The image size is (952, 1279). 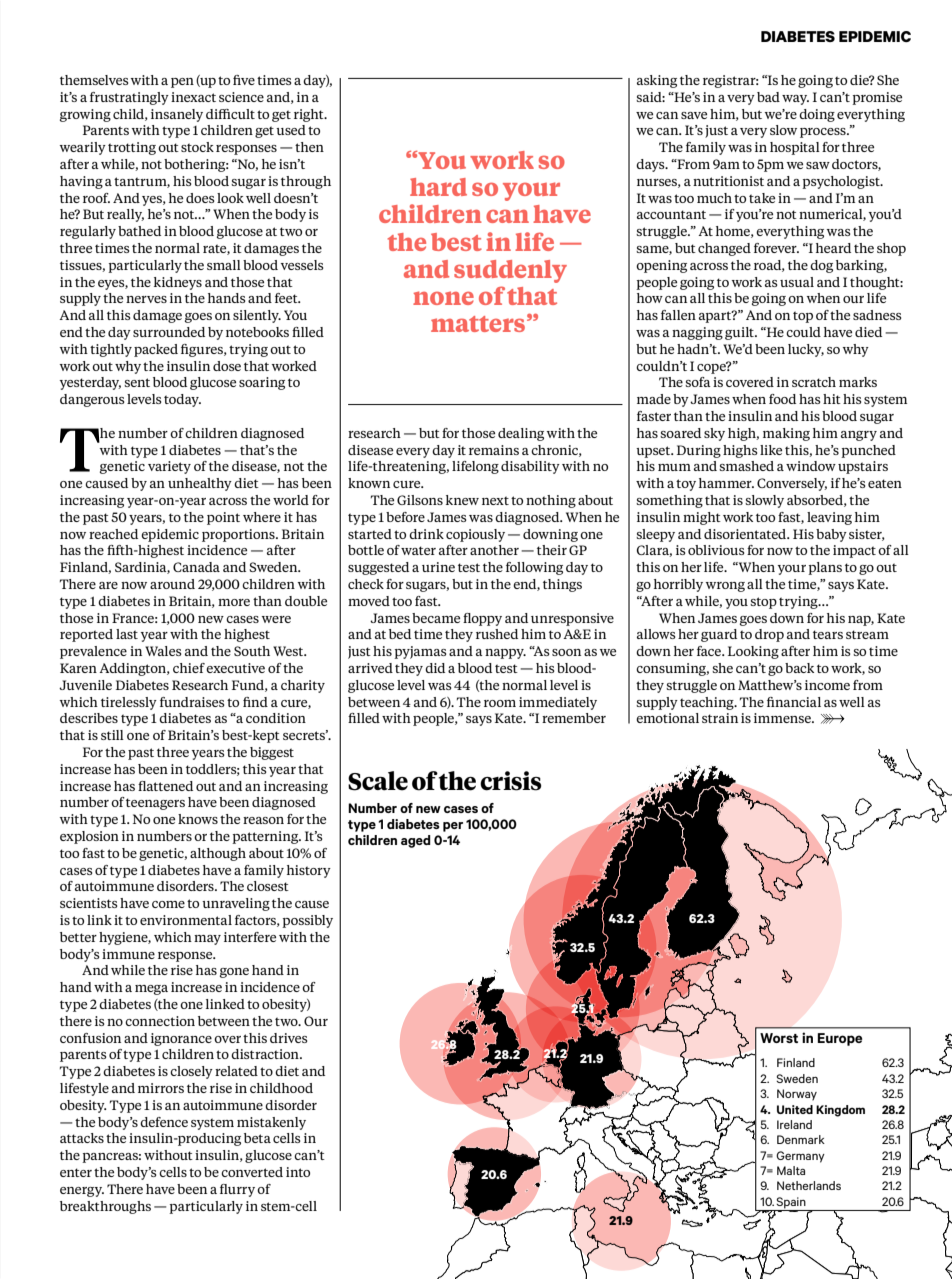 What do you see at coordinates (438, 187) in the image?
I see `hard` at bounding box center [438, 187].
